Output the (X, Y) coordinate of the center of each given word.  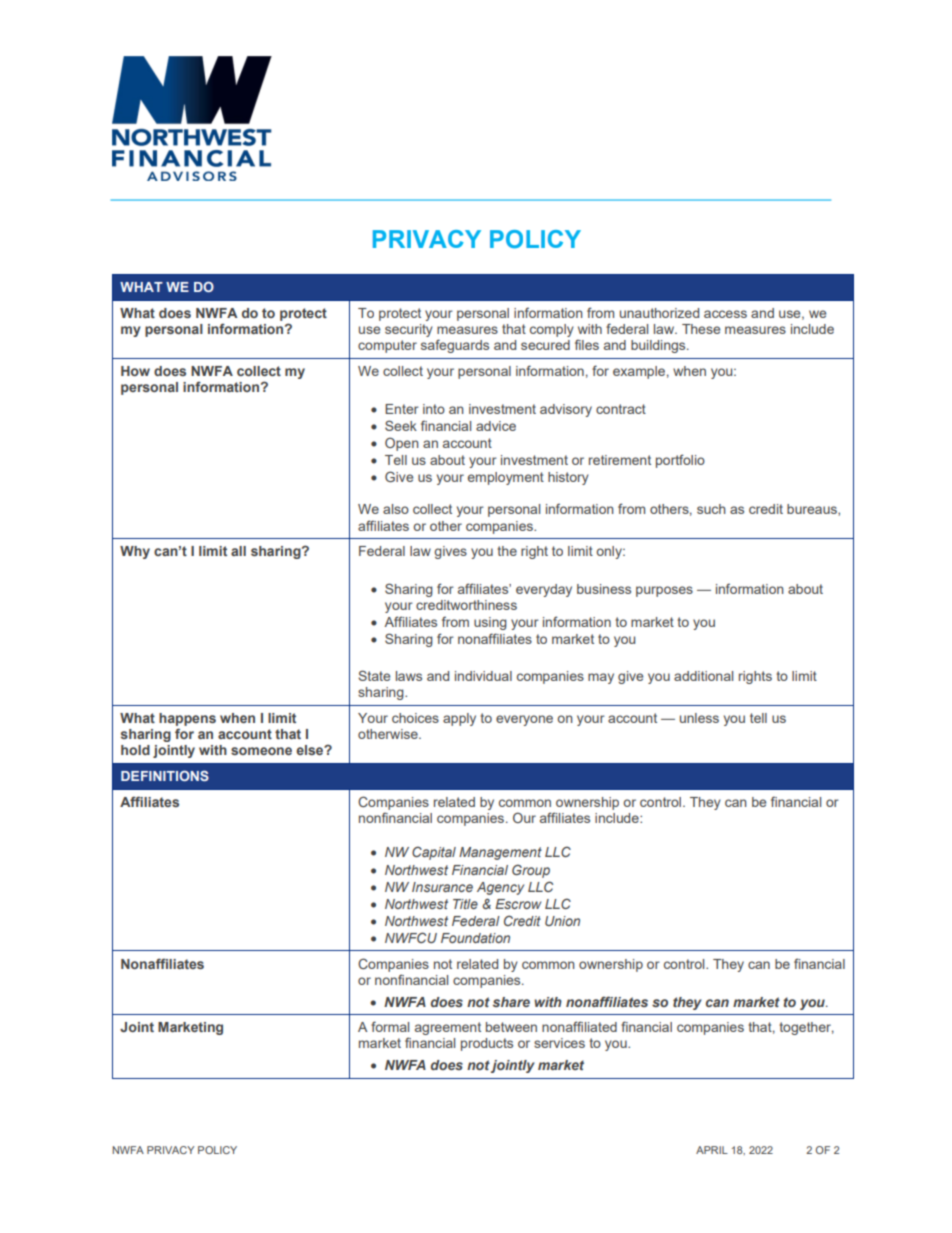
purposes (664, 591)
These (701, 329)
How (135, 371)
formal (390, 1026)
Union (562, 921)
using (490, 623)
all (238, 551)
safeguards (455, 346)
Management (500, 853)
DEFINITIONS (165, 775)
